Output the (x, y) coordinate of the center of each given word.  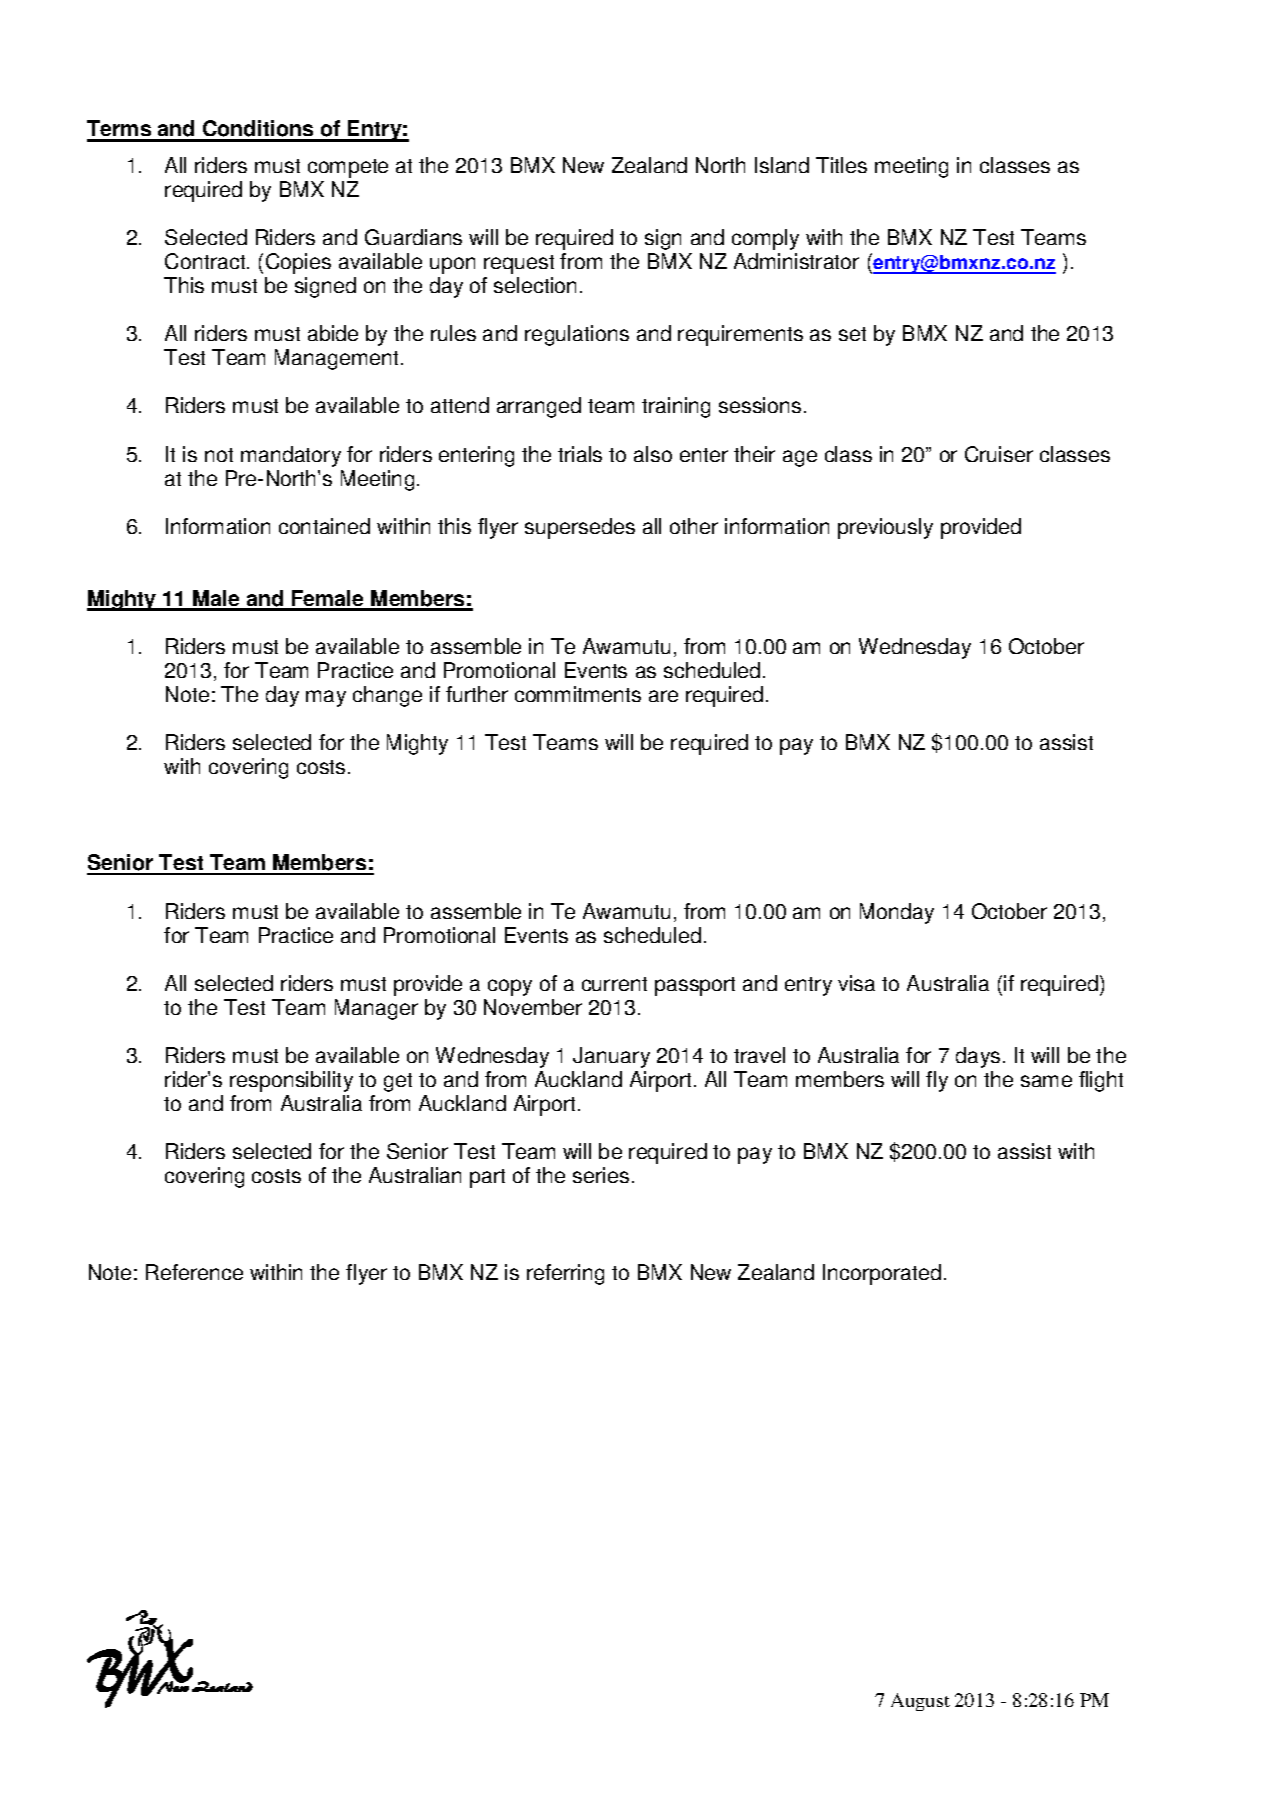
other (694, 526)
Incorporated (882, 1274)
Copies (298, 263)
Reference (194, 1272)
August (920, 1702)
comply (765, 239)
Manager (376, 1009)
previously (885, 528)
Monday (897, 913)
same (1046, 1081)
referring (565, 1274)
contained (324, 526)
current (614, 984)
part (487, 1178)
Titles (841, 165)
